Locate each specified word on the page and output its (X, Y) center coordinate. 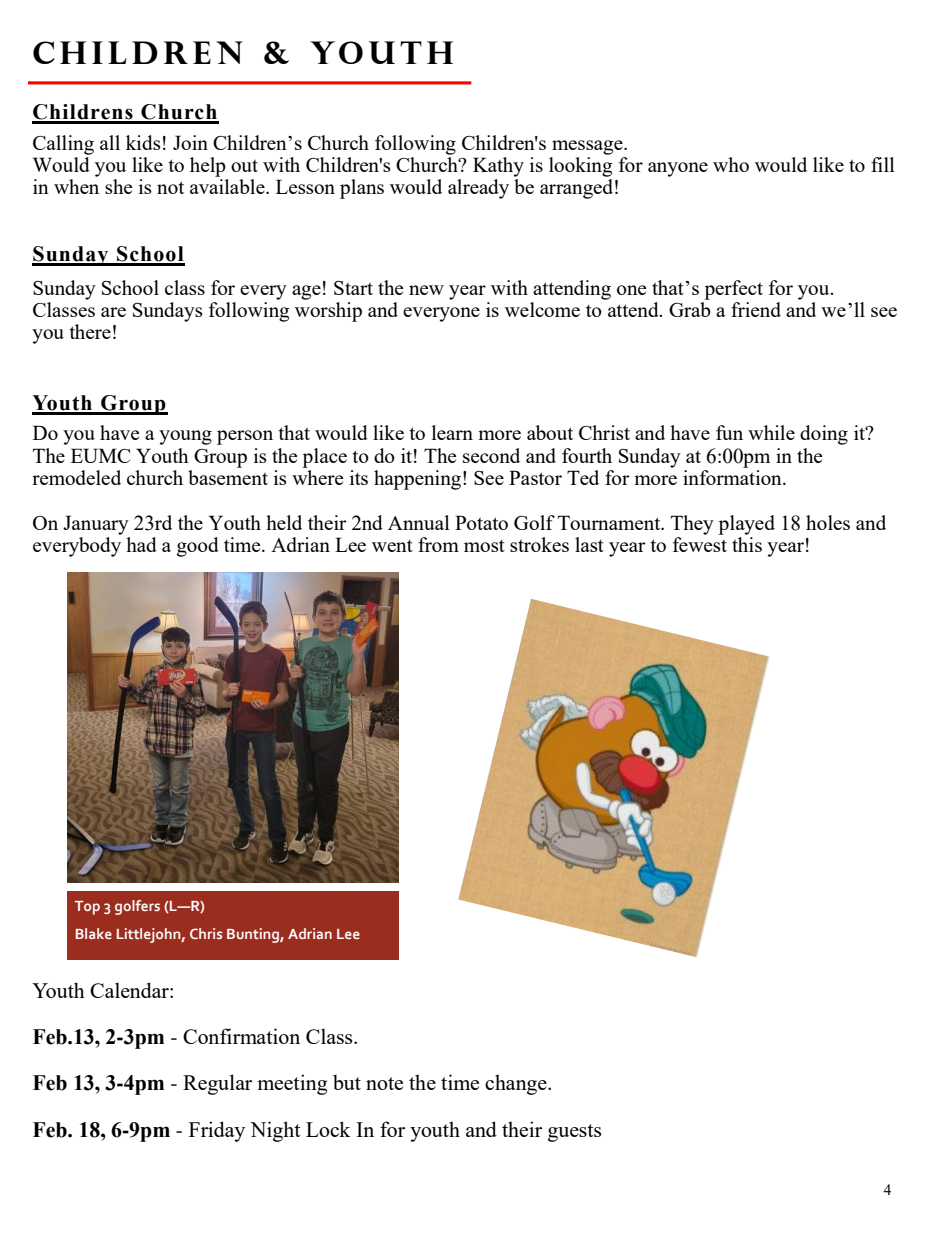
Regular (217, 1084)
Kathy (498, 167)
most (484, 546)
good (198, 547)
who (731, 164)
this (747, 543)
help (208, 167)
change (517, 1084)
